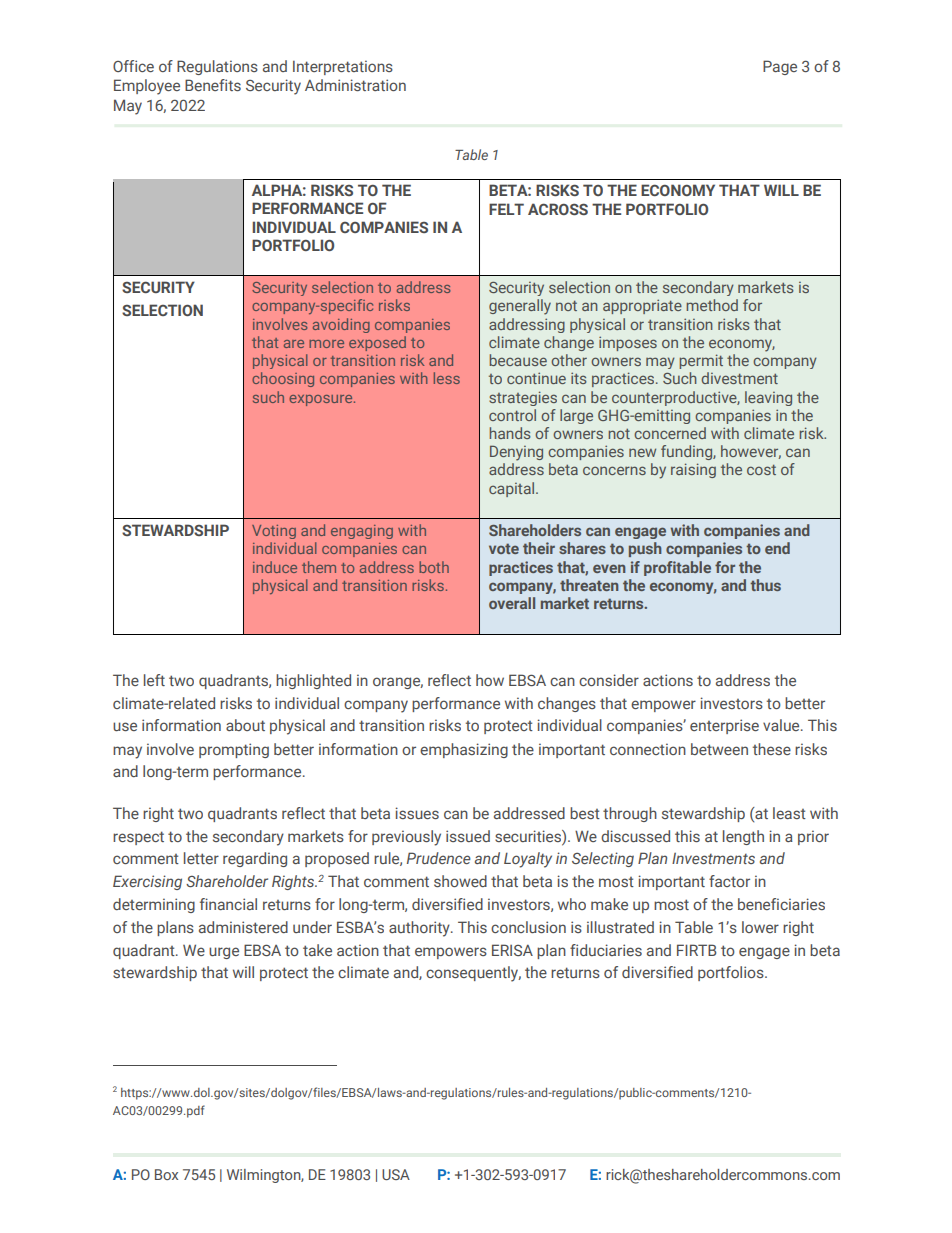 The width and height of the image is (952, 1233). What do you see at coordinates (780, 67) in the image?
I see `Page` at bounding box center [780, 67].
